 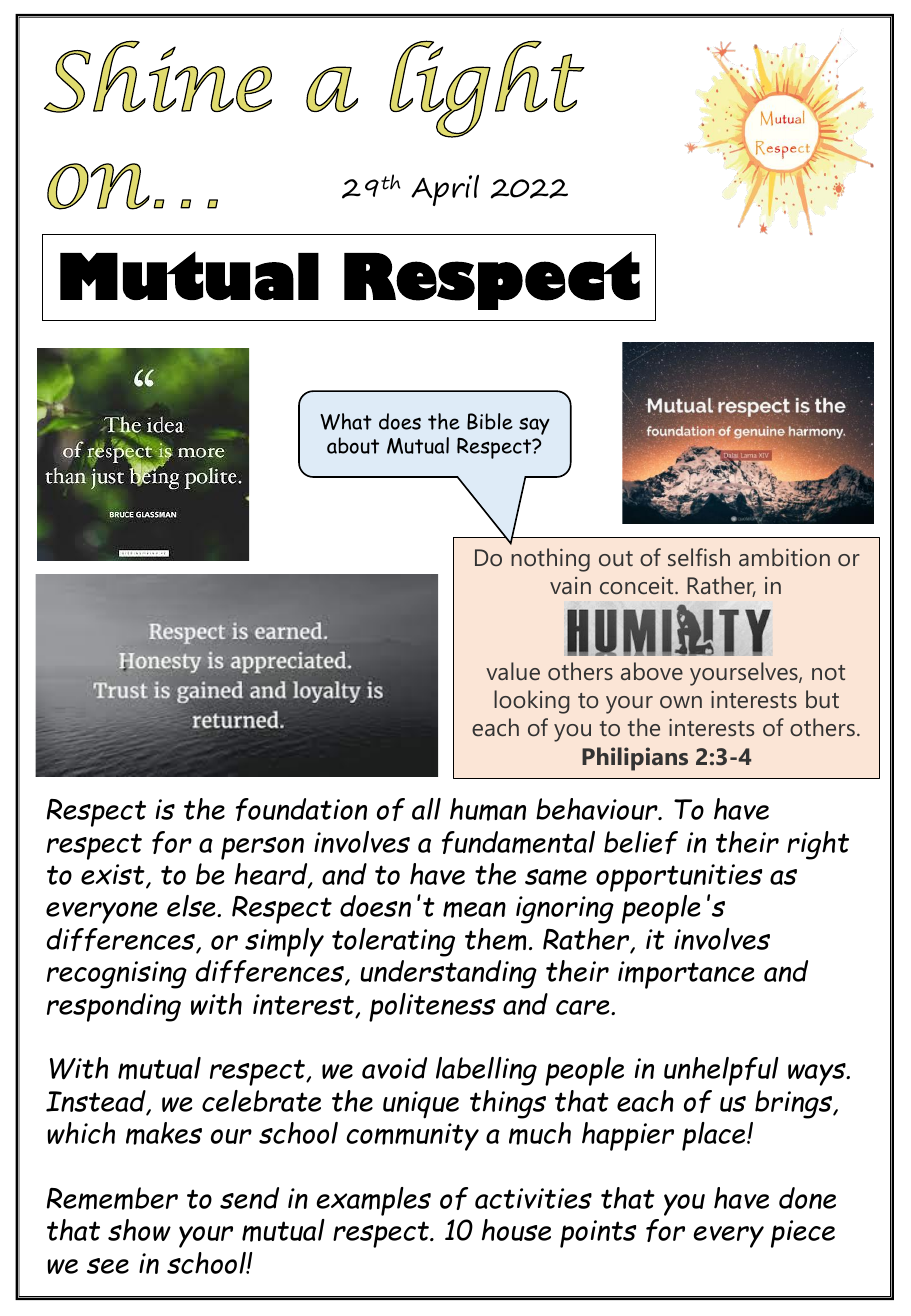 I want to click on show, so click(x=139, y=1230).
